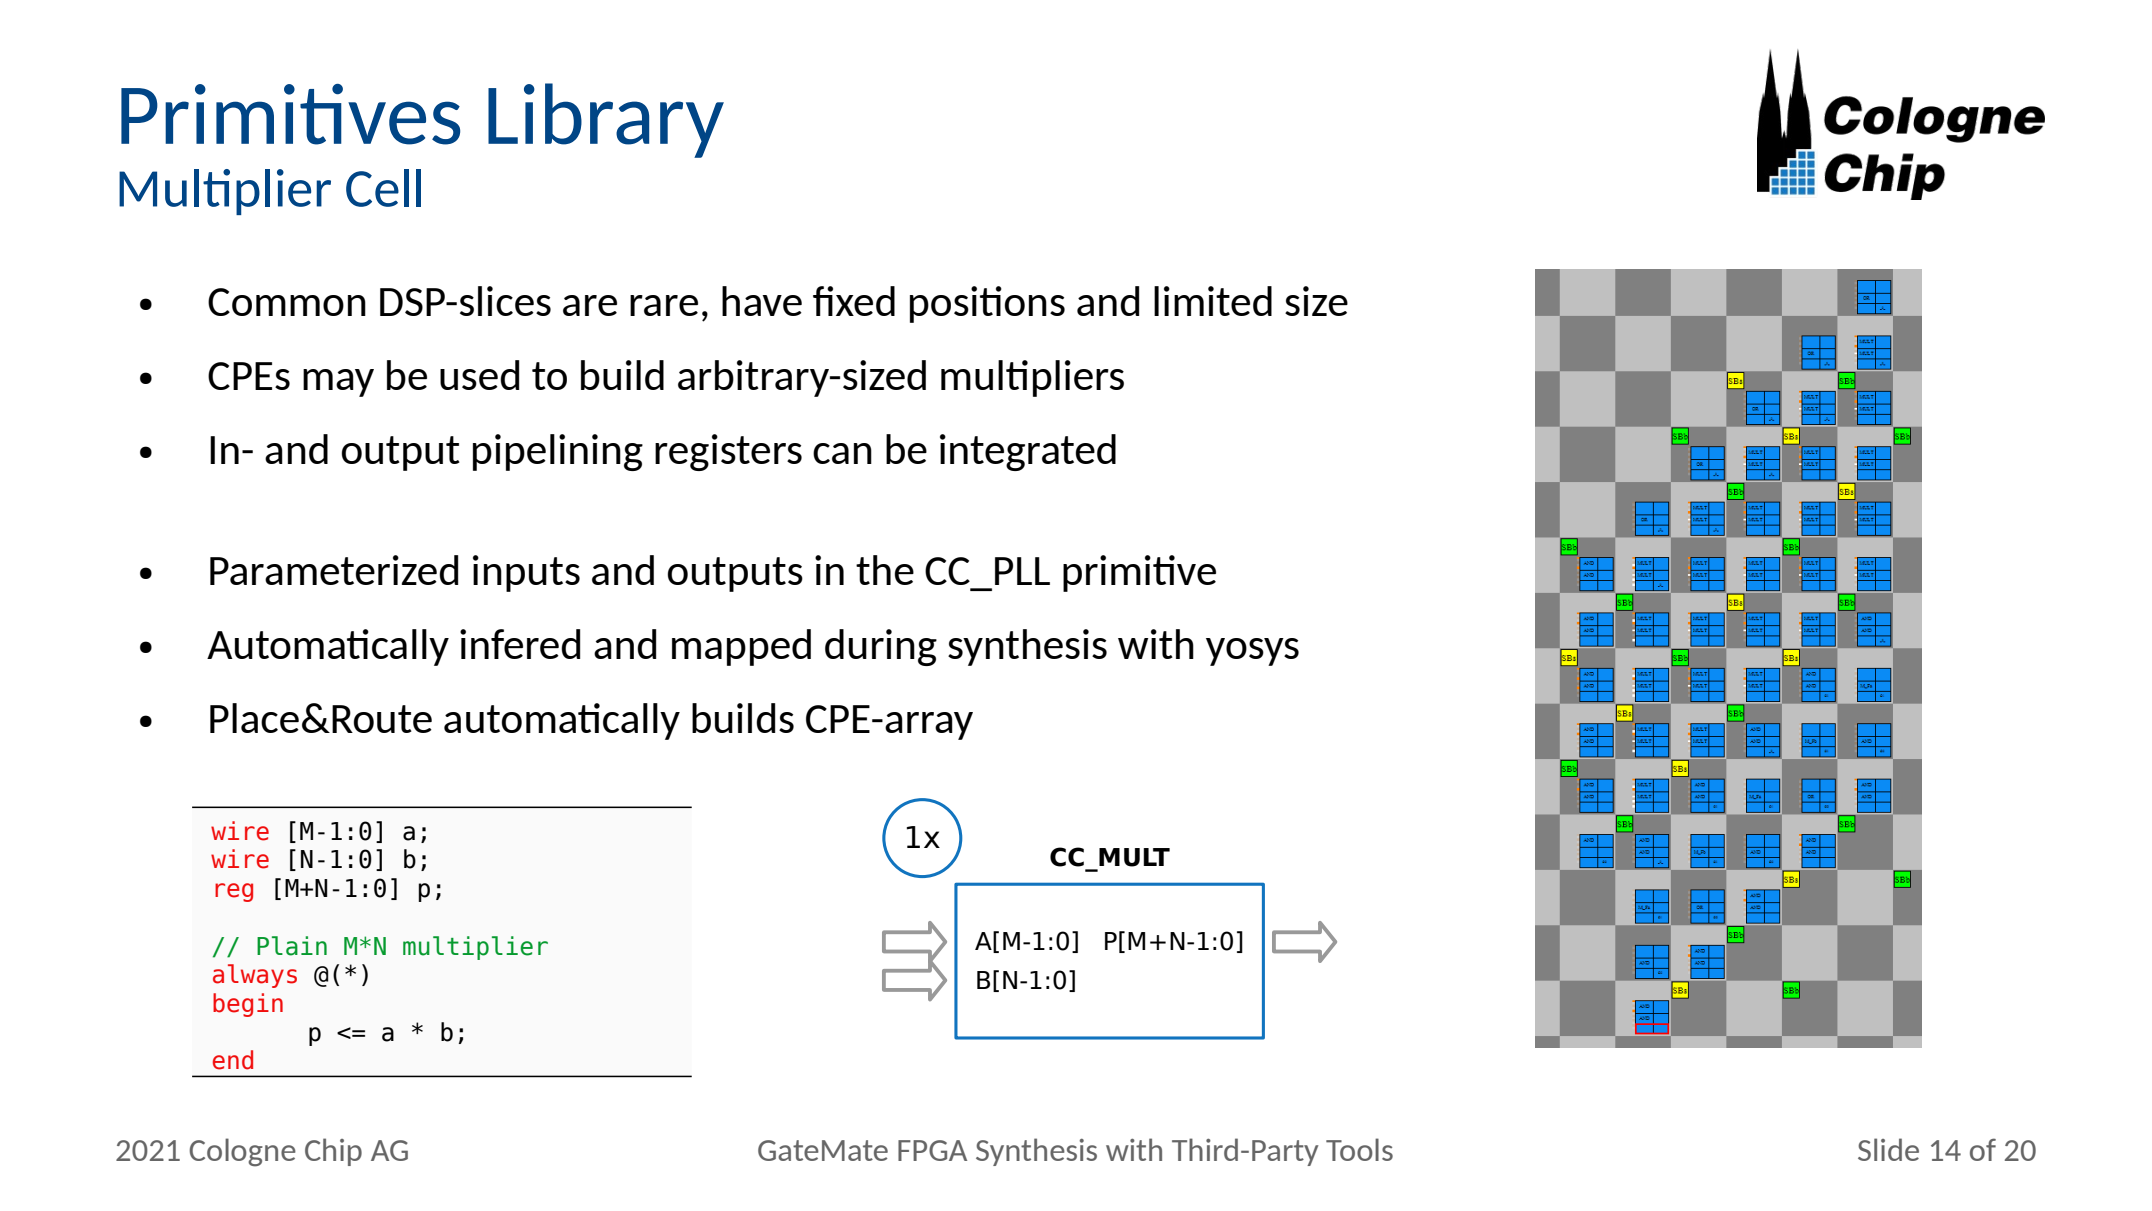  I want to click on Library, so click(606, 120).
